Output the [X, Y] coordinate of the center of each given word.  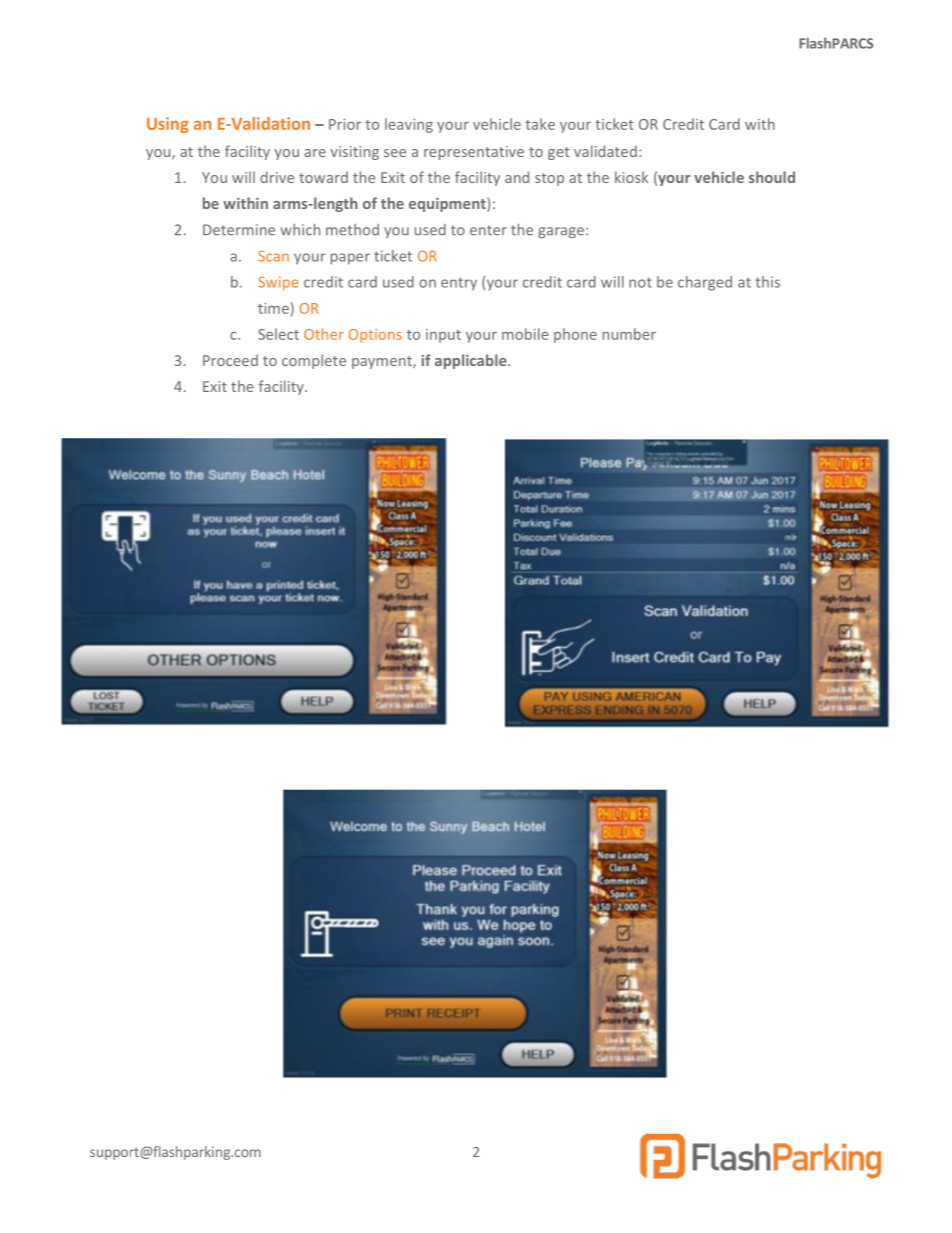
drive [277, 177]
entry [459, 284]
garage [562, 232]
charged [705, 283]
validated [605, 151]
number [629, 334]
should [772, 177]
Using [168, 125]
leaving [409, 125]
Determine [239, 230]
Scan [273, 256]
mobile [525, 334]
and [517, 177]
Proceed [230, 360]
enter [488, 230]
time [274, 308]
